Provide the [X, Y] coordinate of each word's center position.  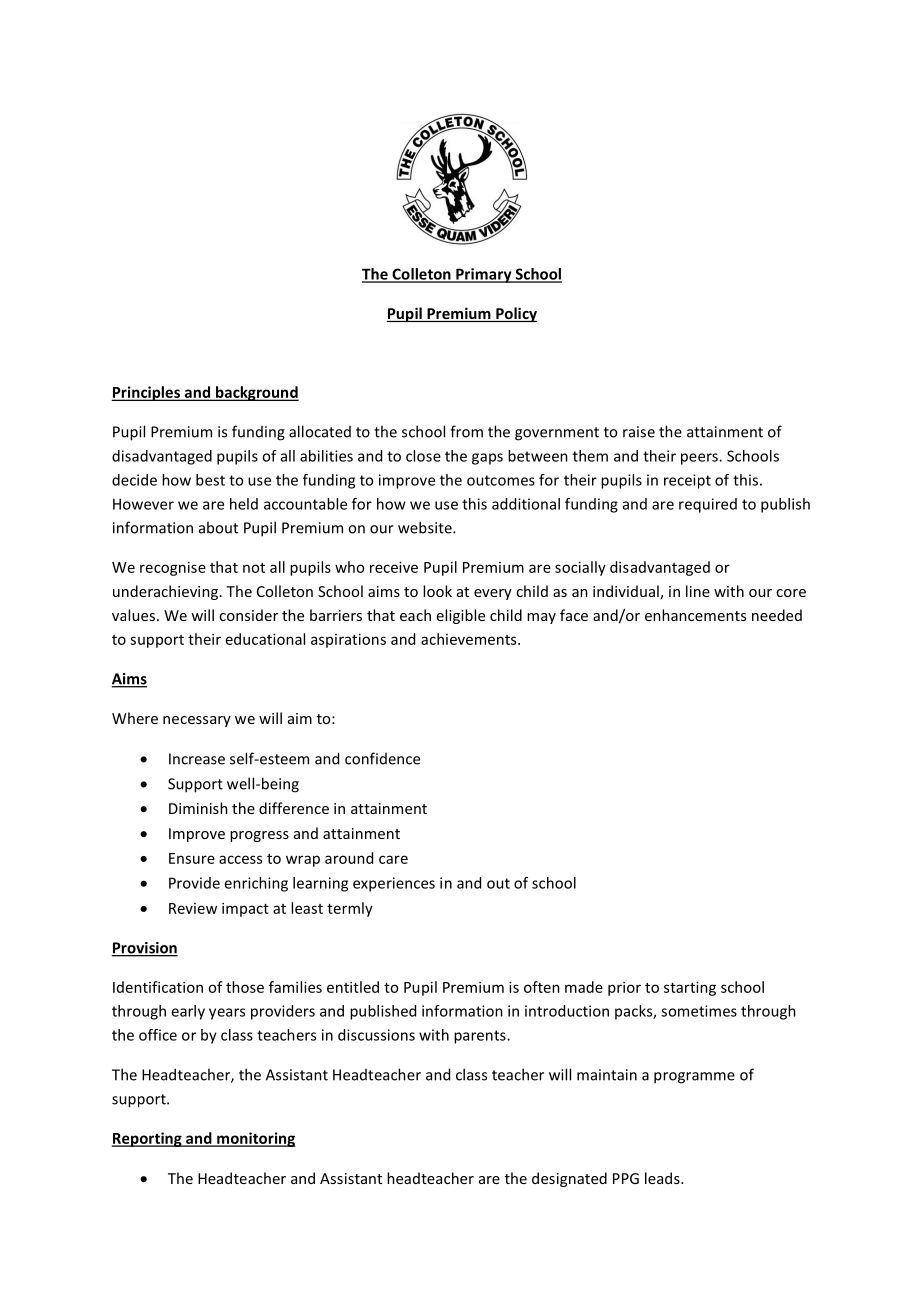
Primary [484, 275]
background [256, 393]
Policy [515, 314]
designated [569, 1179]
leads [663, 1178]
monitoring [255, 1139]
